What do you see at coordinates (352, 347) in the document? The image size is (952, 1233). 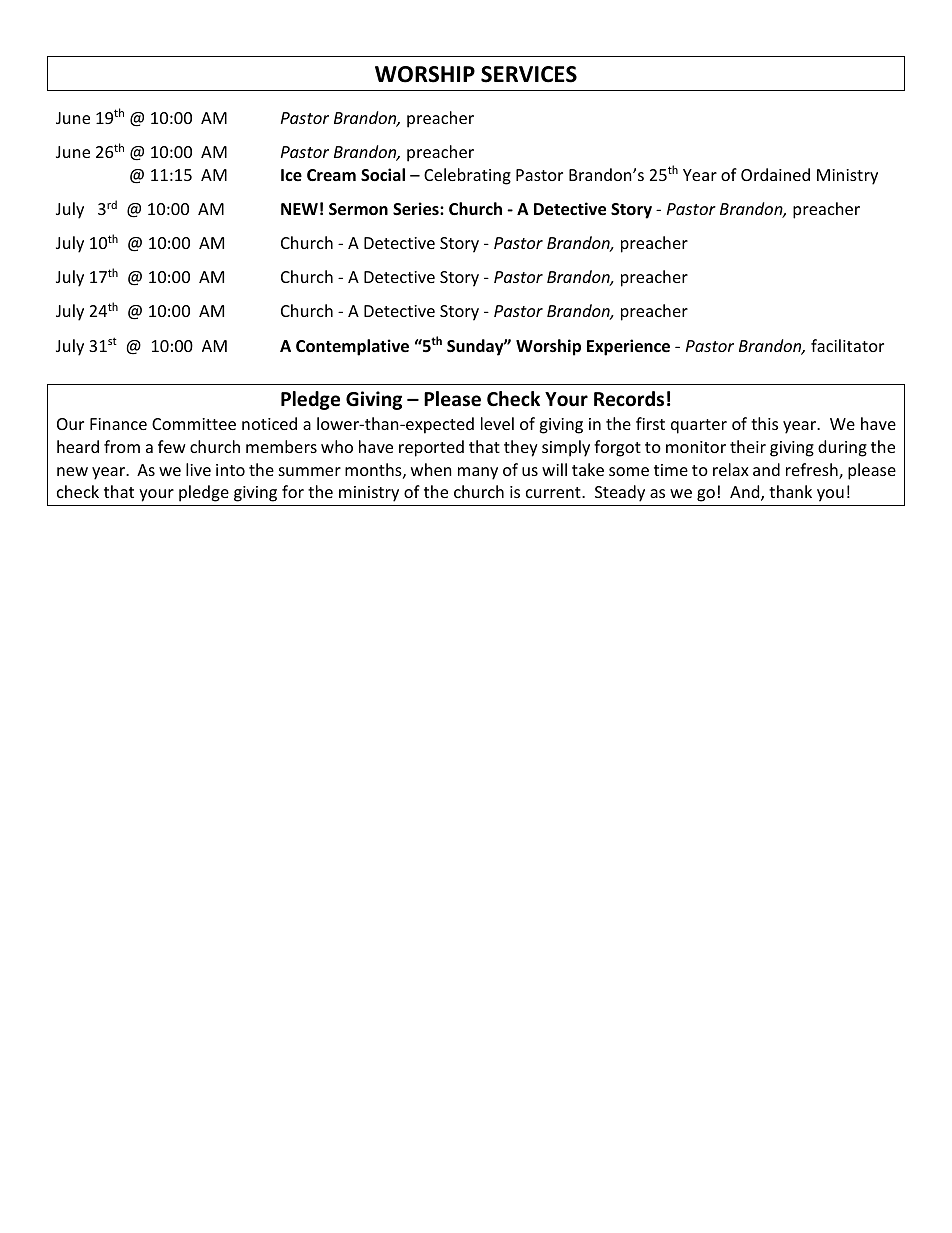 I see `Contemplative` at bounding box center [352, 347].
